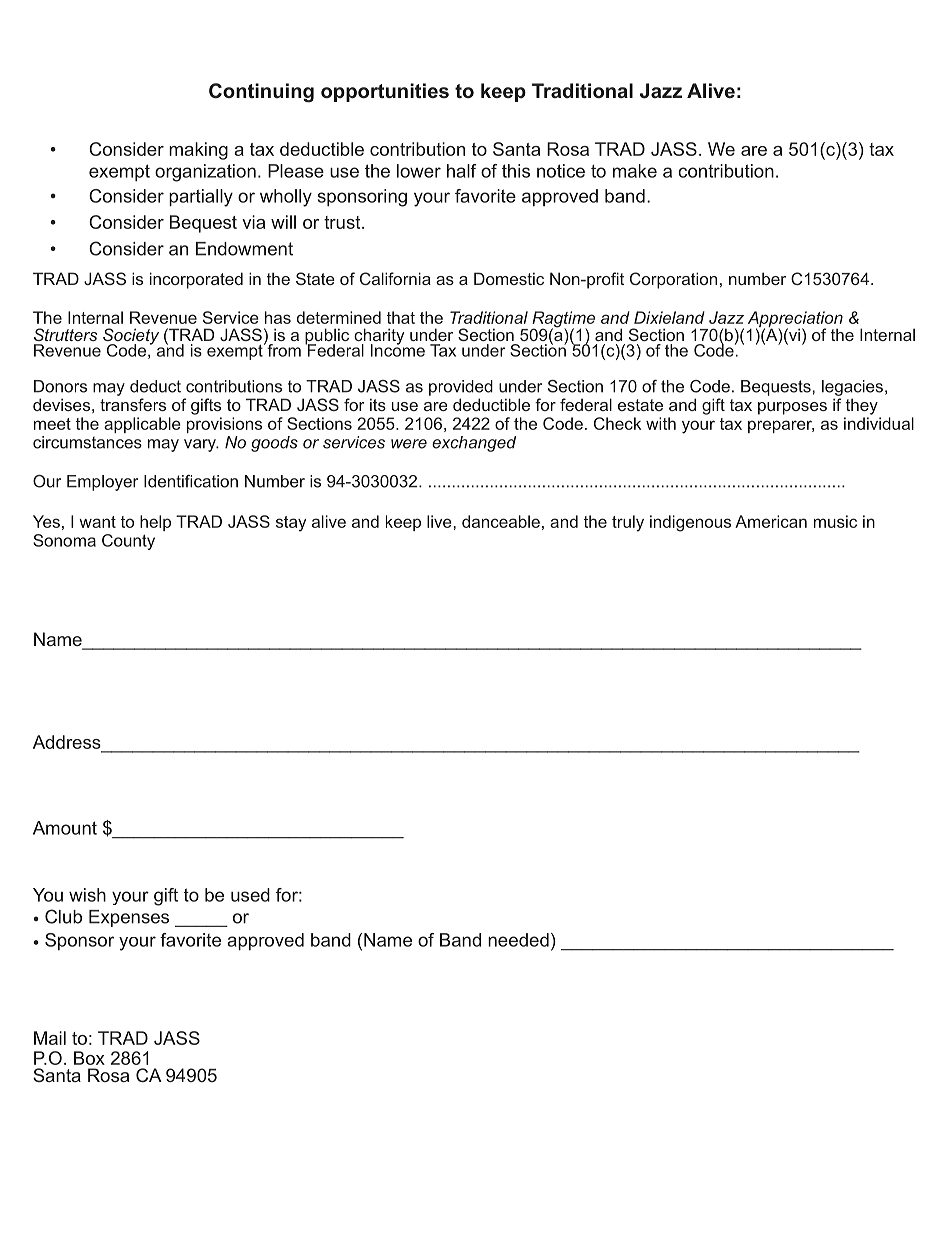 The width and height of the screenshot is (952, 1233). What do you see at coordinates (131, 337) in the screenshot?
I see `Society` at bounding box center [131, 337].
